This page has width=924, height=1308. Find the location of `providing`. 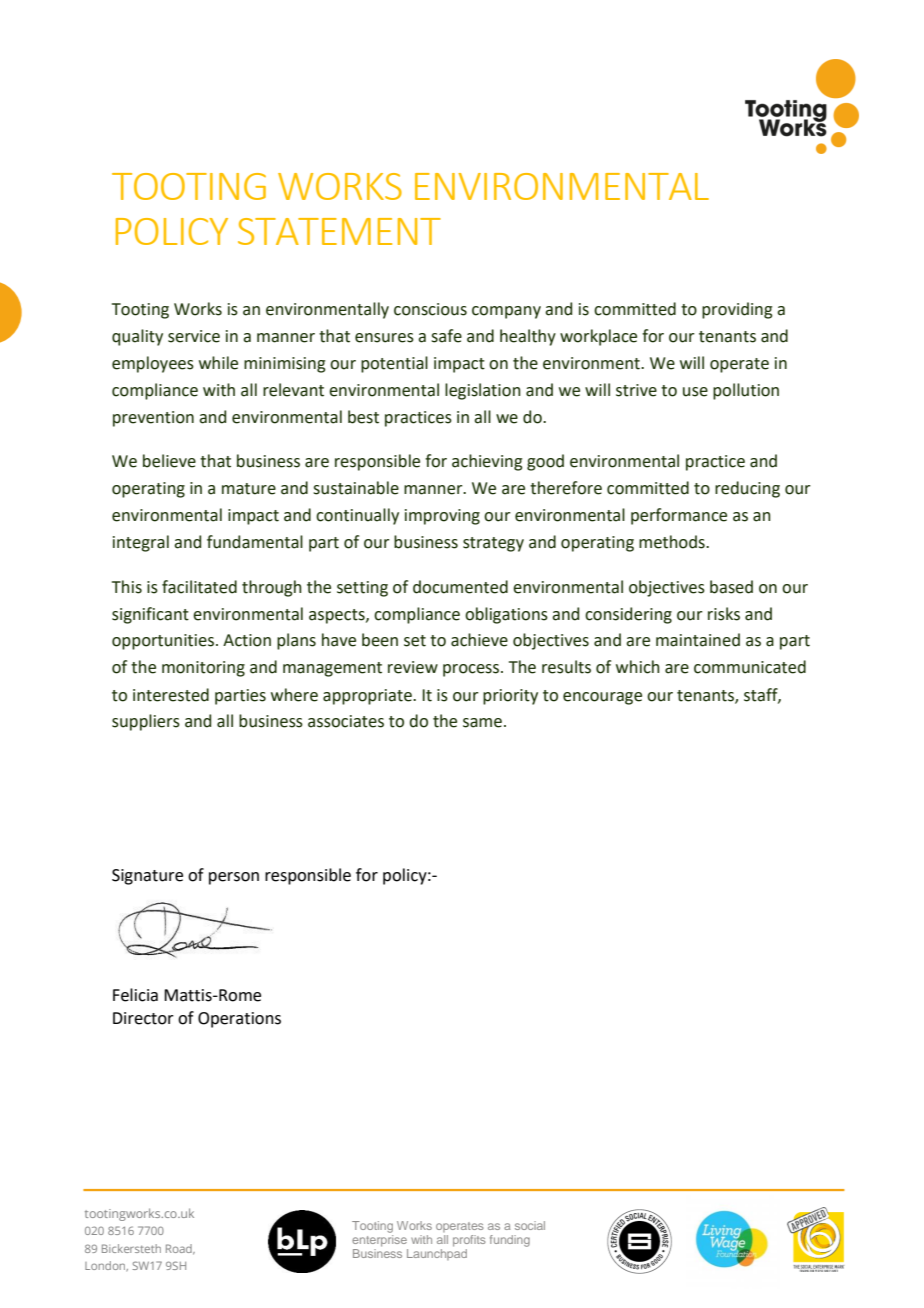

providing is located at coordinates (737, 310).
